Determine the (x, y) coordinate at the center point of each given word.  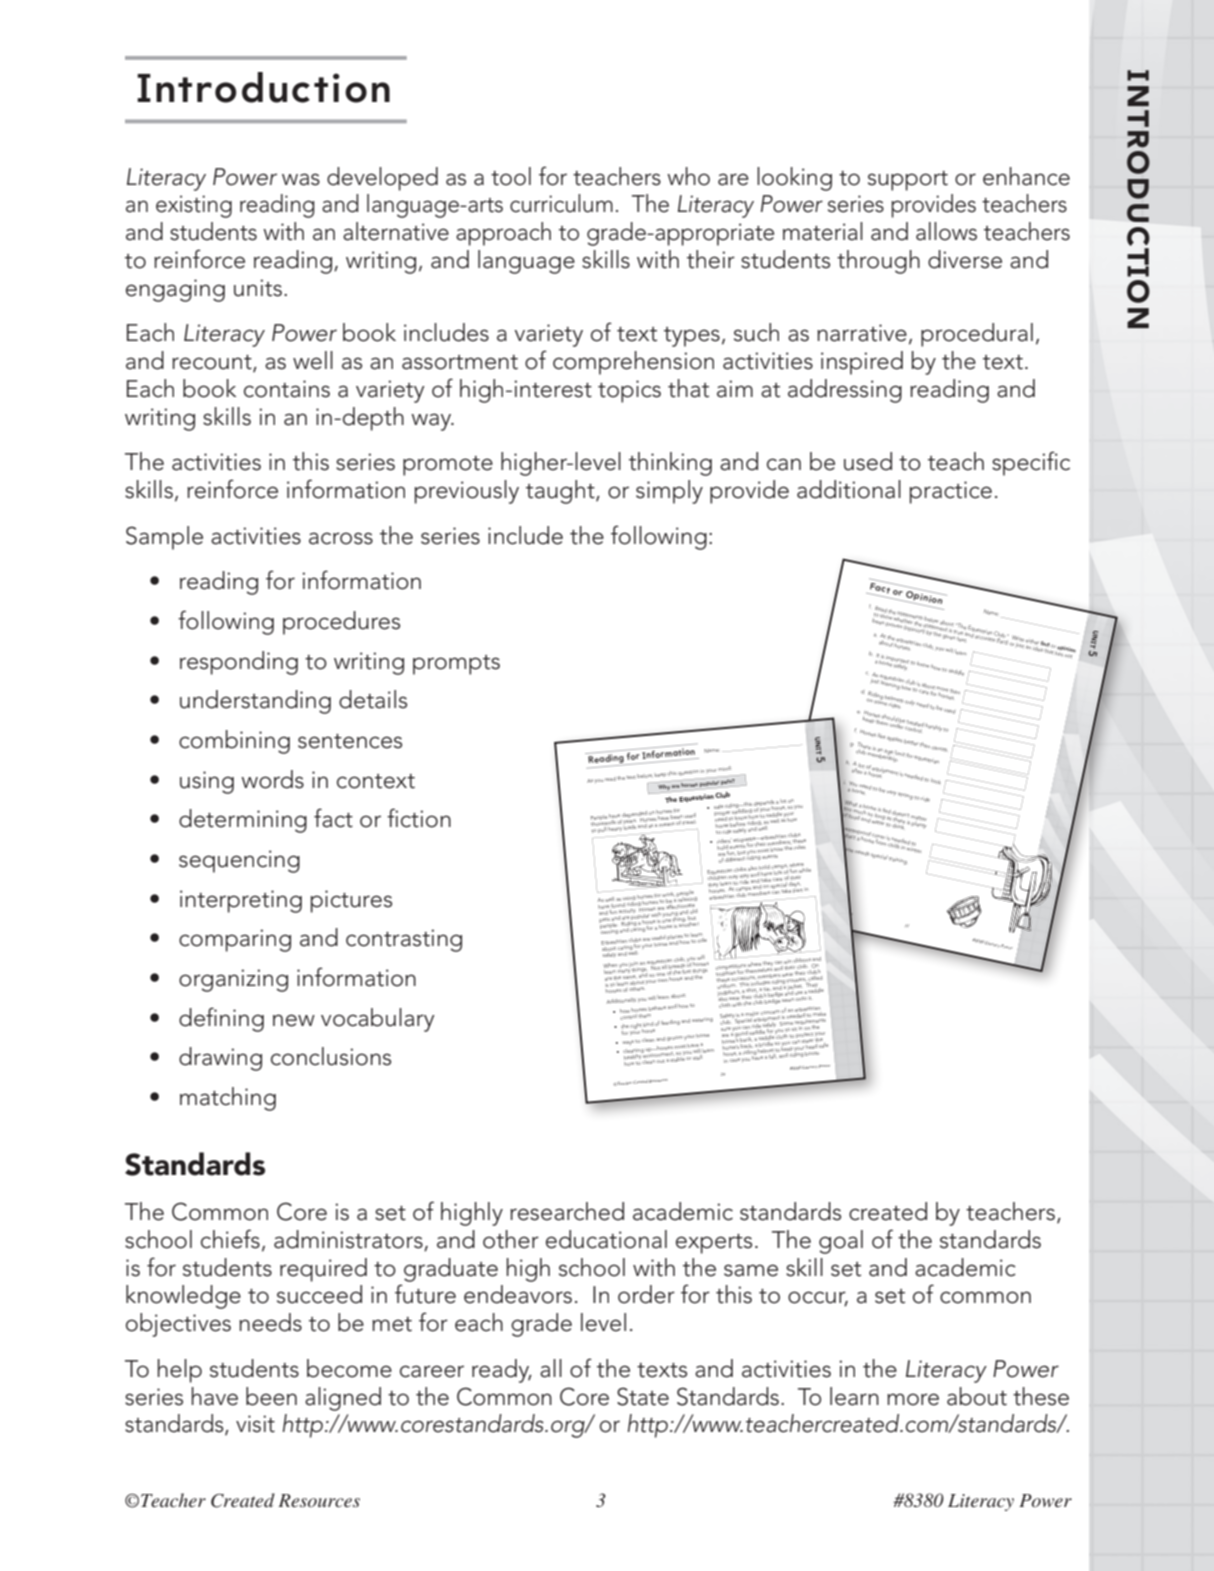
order (646, 1294)
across (341, 538)
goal (841, 1242)
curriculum (561, 203)
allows (946, 231)
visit (255, 1424)
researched (567, 1211)
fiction (419, 818)
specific (1031, 463)
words (272, 779)
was (301, 179)
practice (951, 492)
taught (561, 492)
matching (228, 1099)
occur (818, 1298)
